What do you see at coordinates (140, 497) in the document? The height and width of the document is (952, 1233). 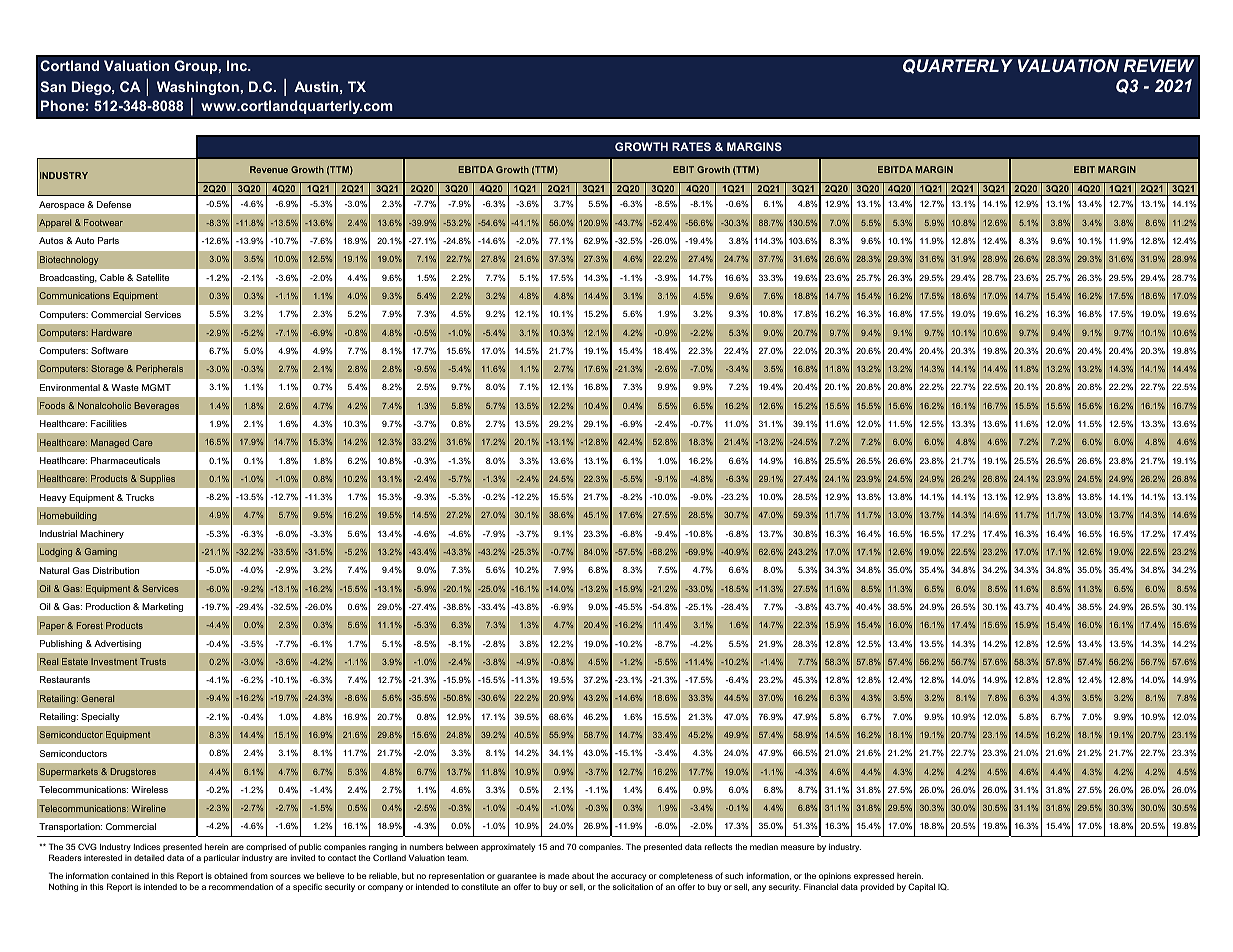 I see `Trucks` at bounding box center [140, 497].
